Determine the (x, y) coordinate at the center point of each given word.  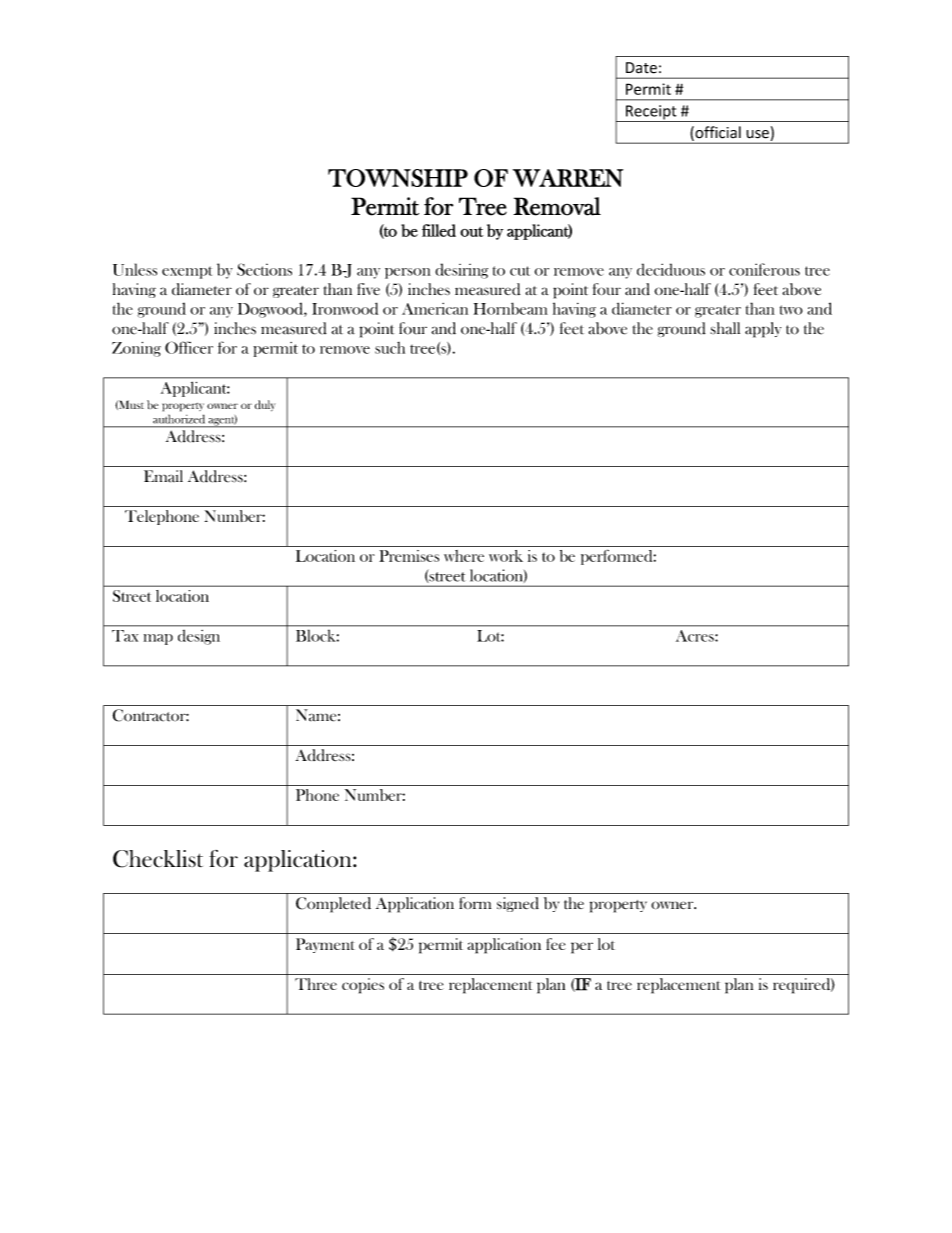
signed (518, 904)
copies (363, 986)
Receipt (651, 113)
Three (316, 984)
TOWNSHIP (398, 178)
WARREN (568, 178)
